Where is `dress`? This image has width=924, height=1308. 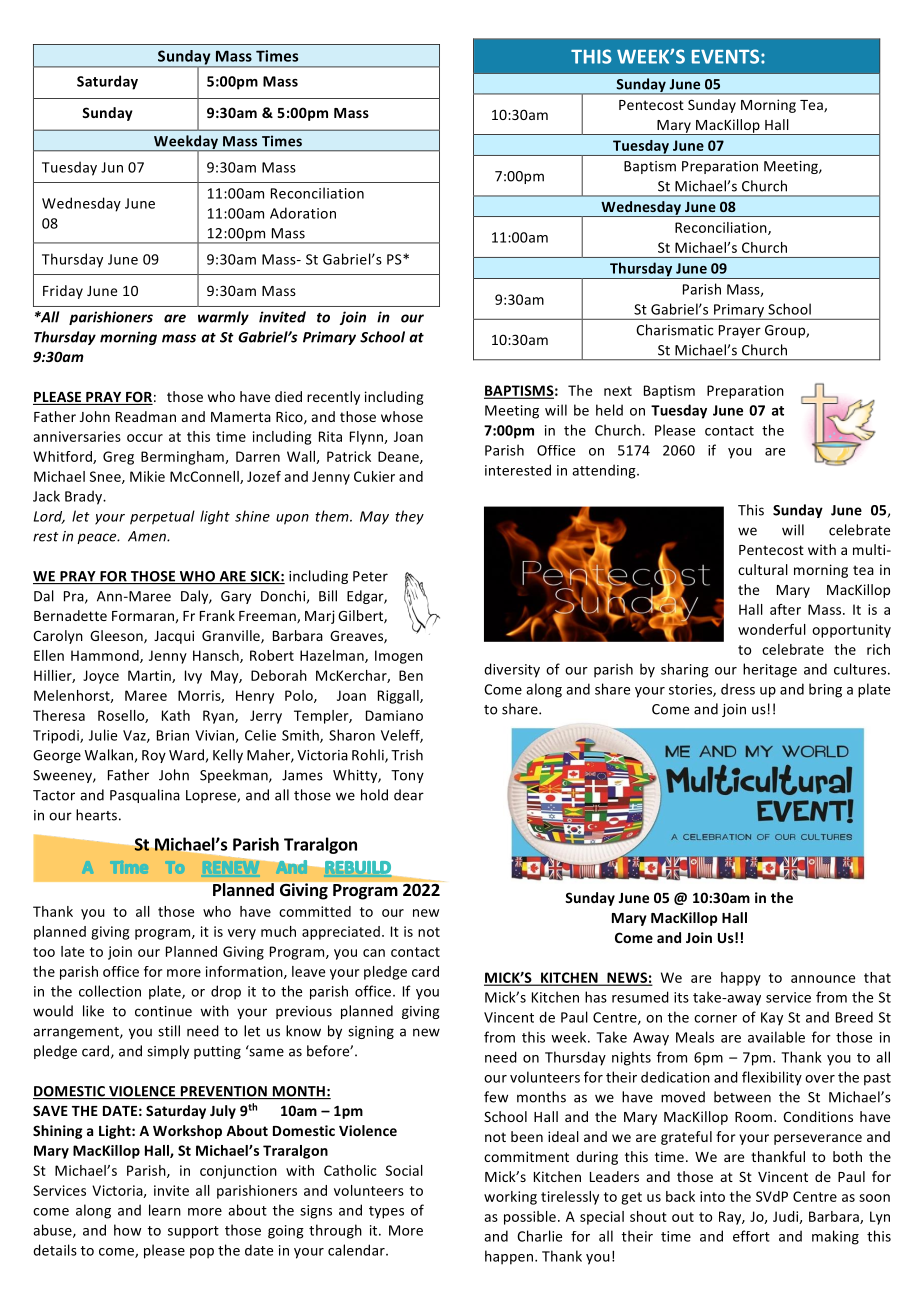 dress is located at coordinates (738, 689).
